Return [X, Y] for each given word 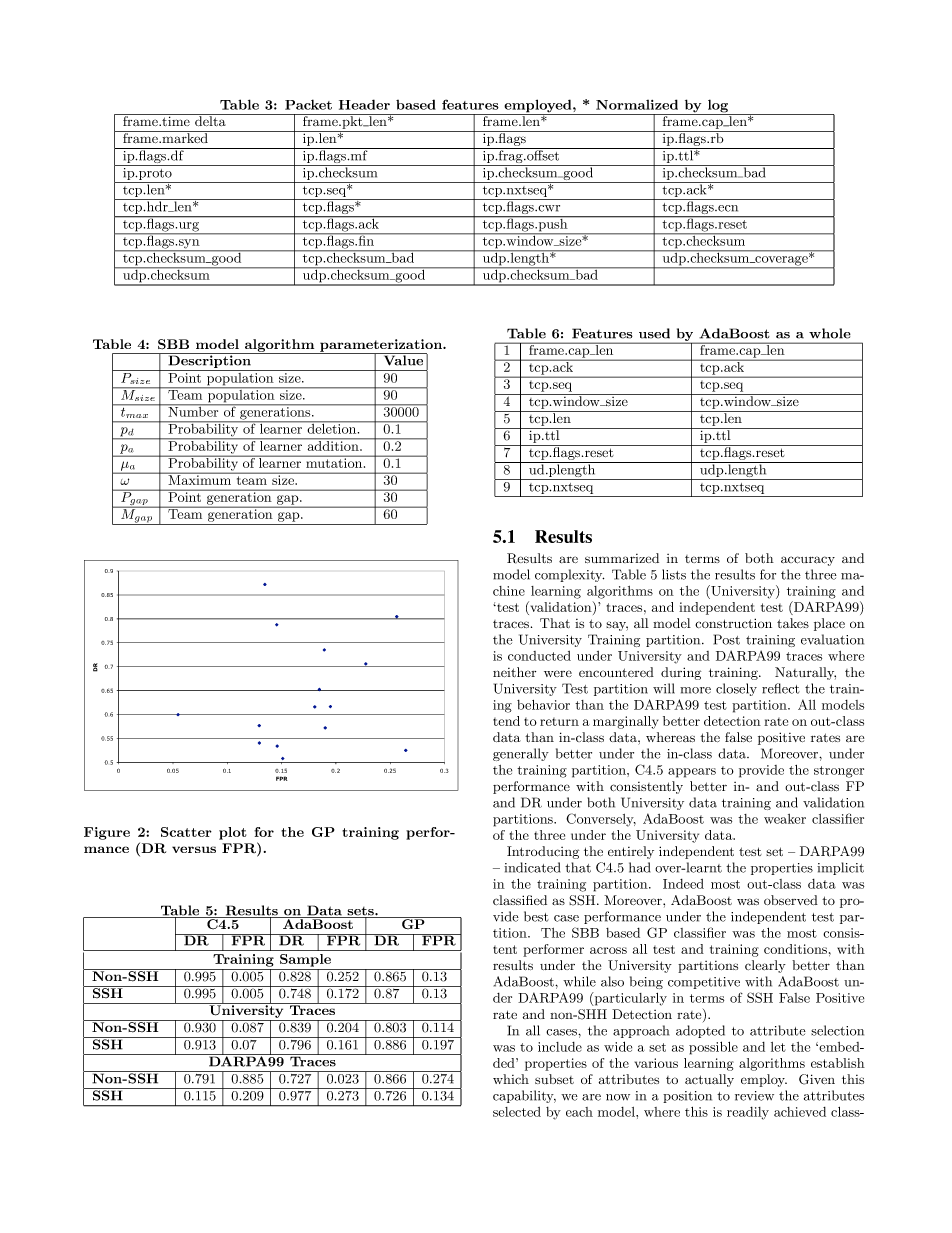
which [511, 1079]
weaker [785, 819]
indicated [532, 867]
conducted [539, 656]
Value [403, 359]
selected [517, 1112]
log [717, 107]
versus [194, 849]
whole [830, 333]
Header [364, 104]
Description [209, 362]
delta [210, 120]
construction [733, 623]
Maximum [200, 479]
